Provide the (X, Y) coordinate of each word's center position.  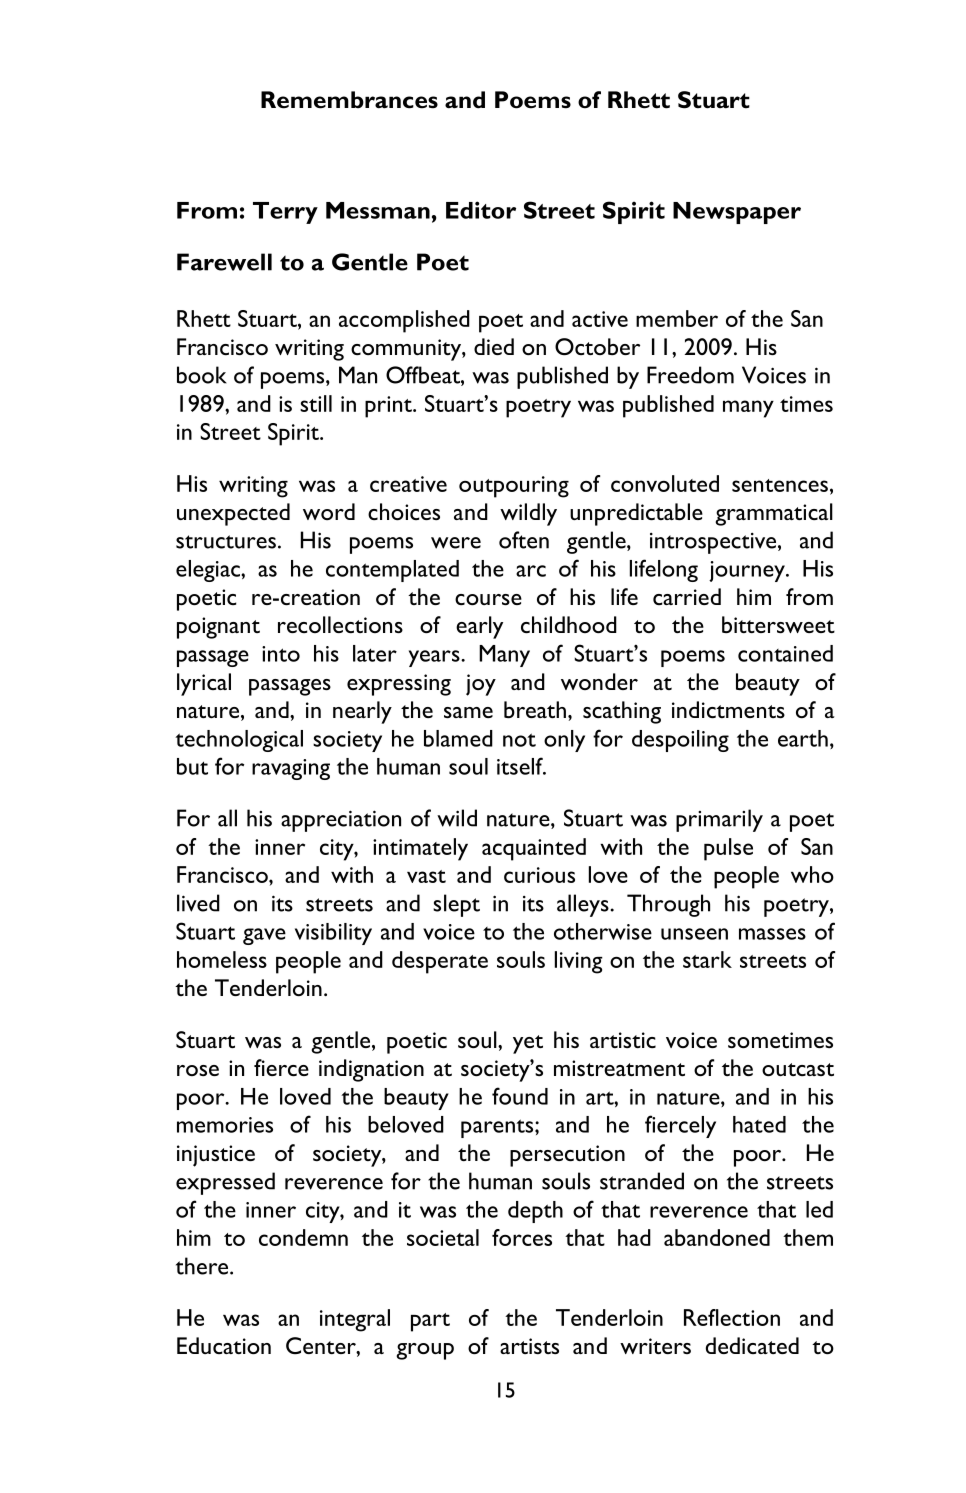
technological (239, 741)
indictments (728, 709)
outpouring (514, 487)
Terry (285, 213)
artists (529, 1346)
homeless (222, 959)
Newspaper (737, 213)
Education (224, 1345)
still (316, 403)
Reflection (732, 1317)
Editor (481, 210)
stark (707, 959)
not (519, 740)
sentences (780, 485)
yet (528, 1044)
